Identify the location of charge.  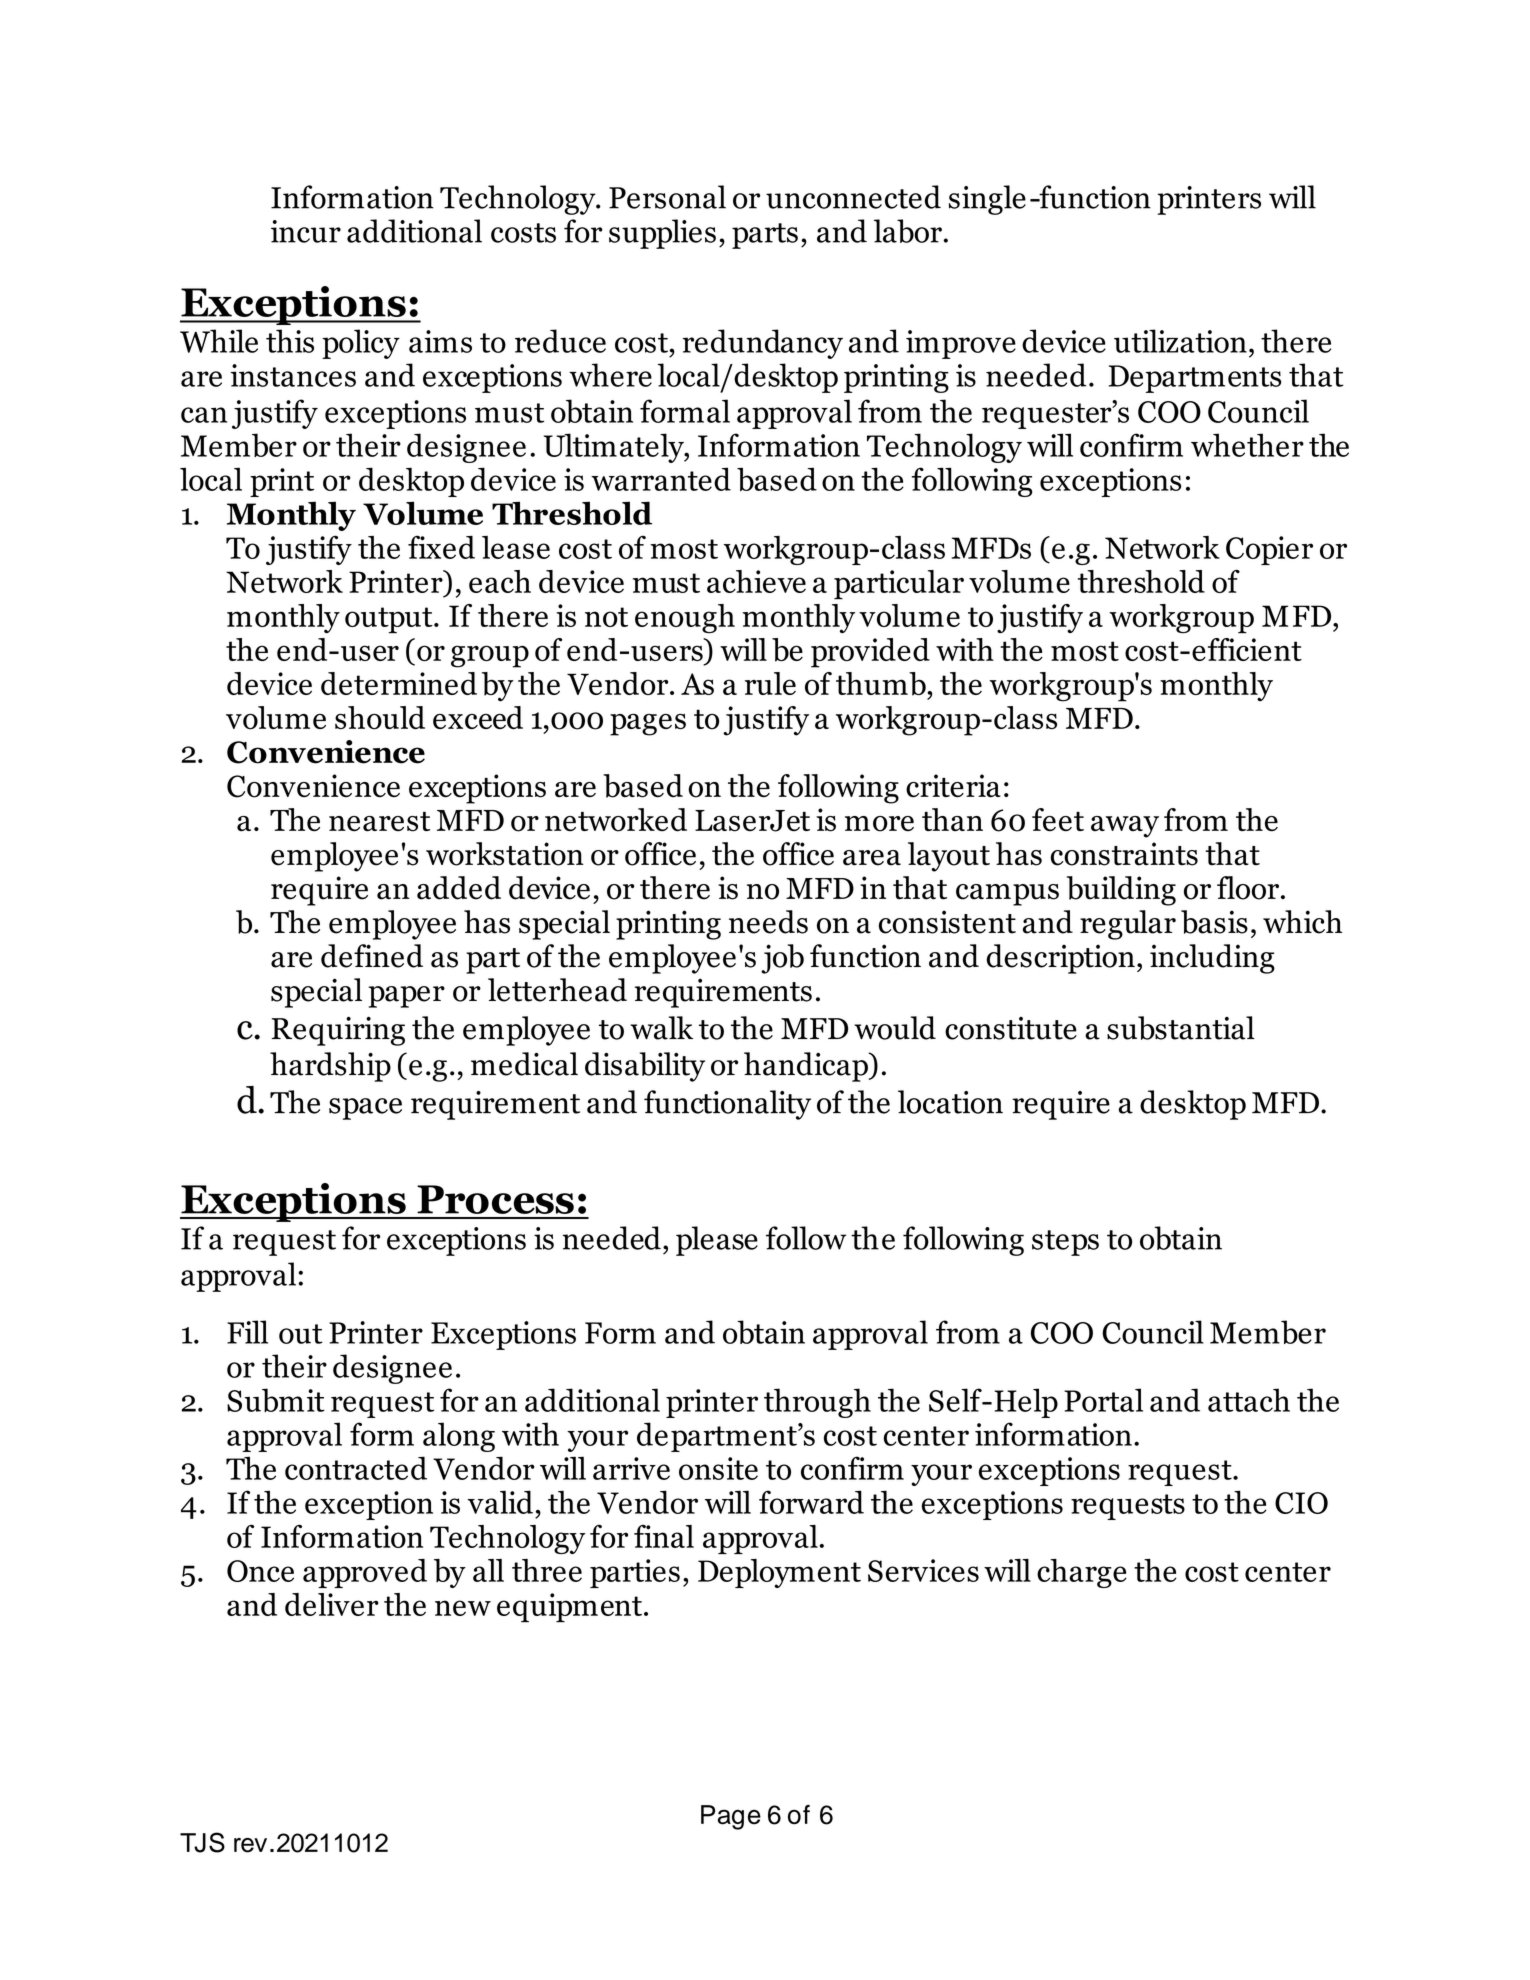
(1082, 1573).
